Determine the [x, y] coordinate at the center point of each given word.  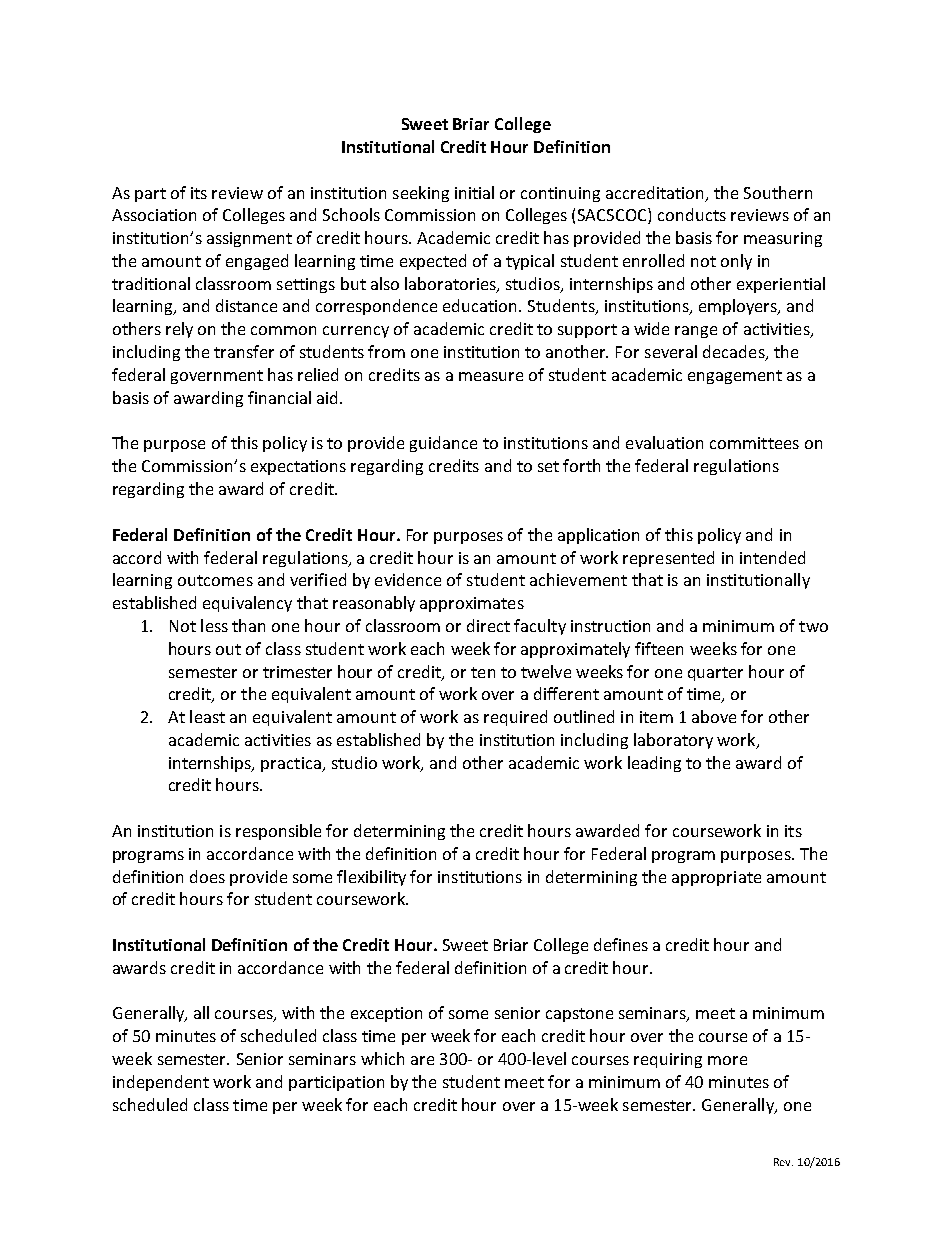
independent [161, 1083]
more [727, 1060]
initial [474, 192]
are [422, 1060]
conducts [692, 214]
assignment [249, 239]
